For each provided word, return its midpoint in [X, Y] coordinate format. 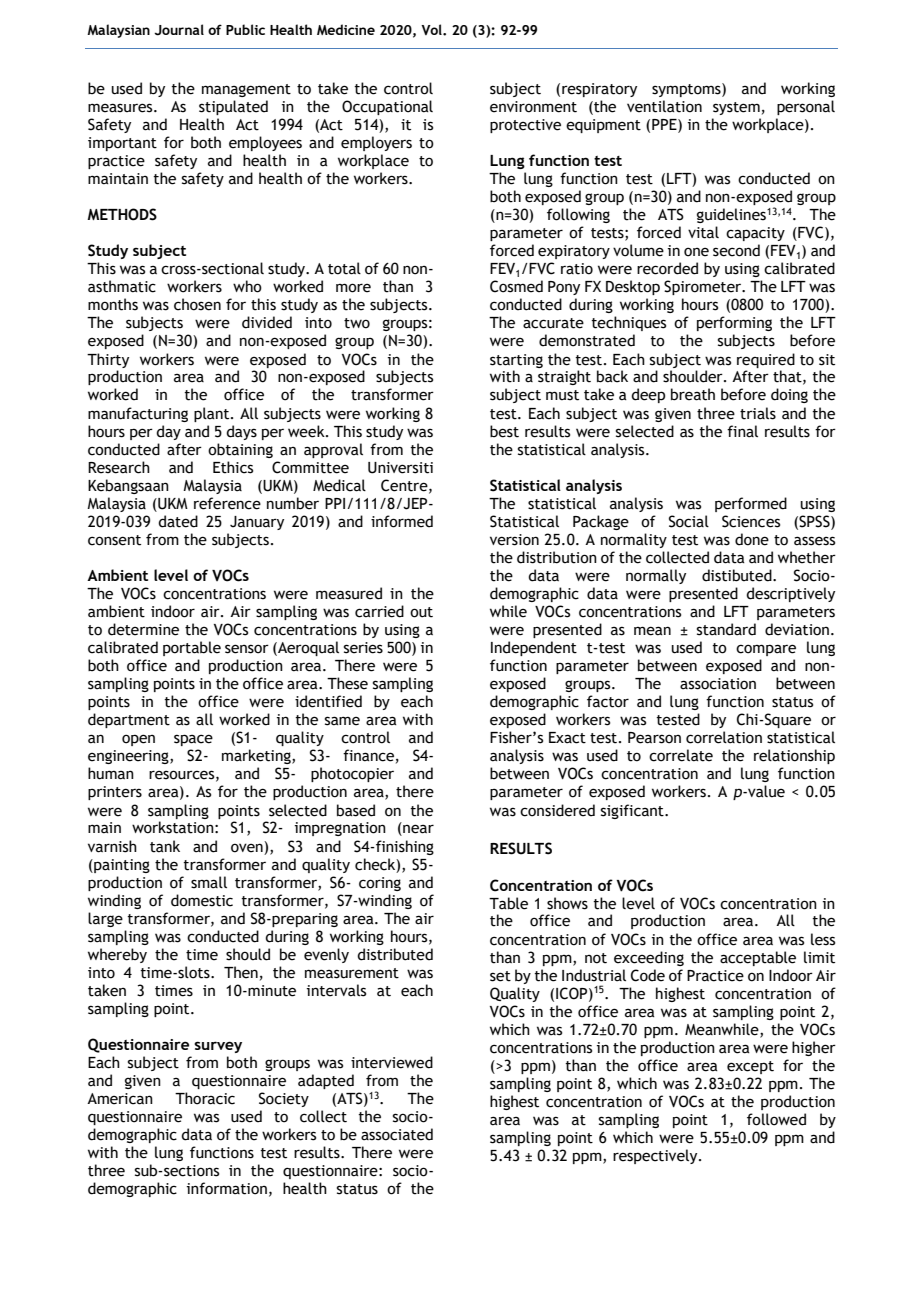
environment [533, 107]
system [736, 108]
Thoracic [205, 1098]
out [421, 612]
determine [143, 629]
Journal [179, 30]
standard [726, 629]
